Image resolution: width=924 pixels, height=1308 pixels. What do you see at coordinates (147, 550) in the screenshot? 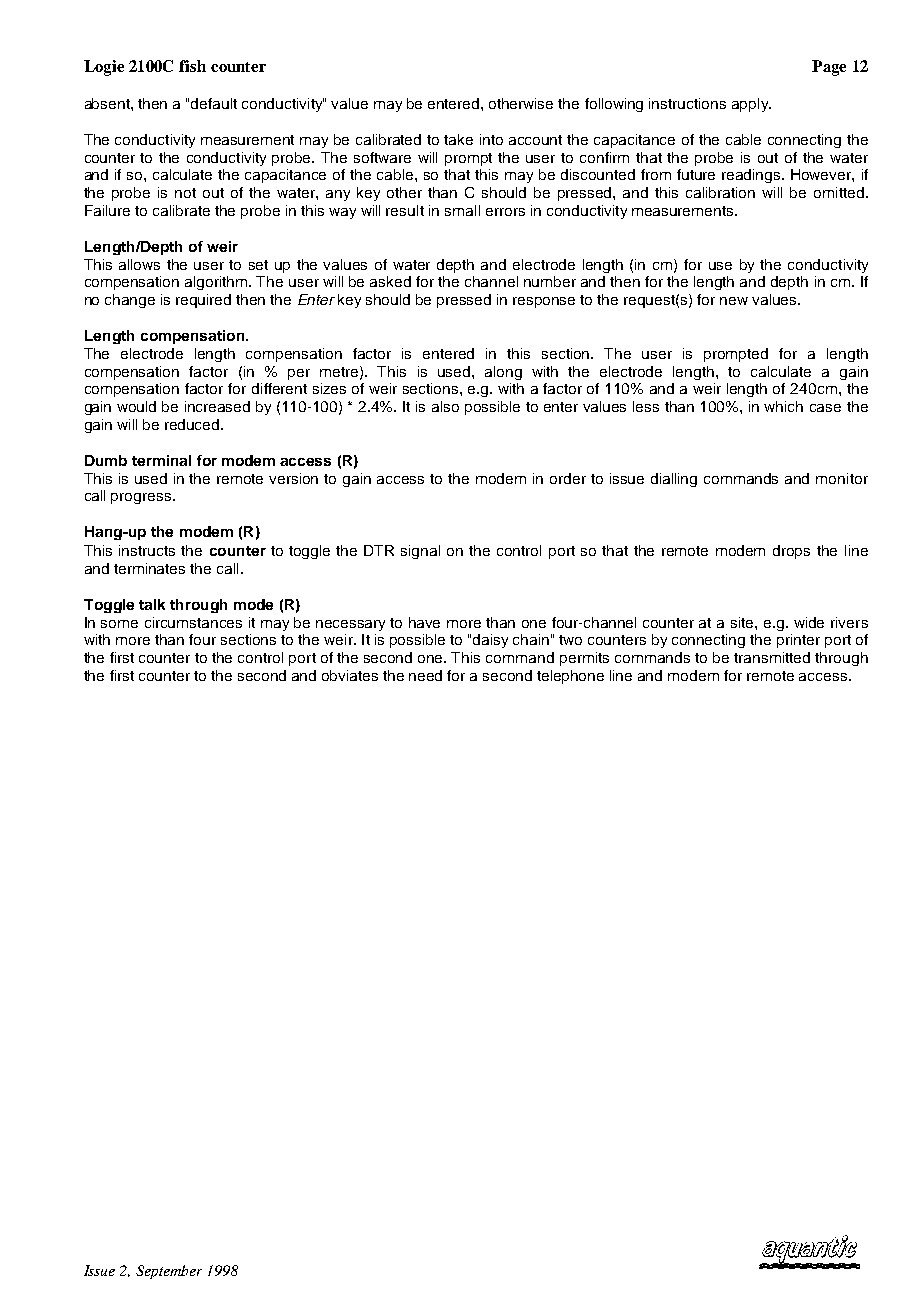
I see `instructs` at bounding box center [147, 550].
